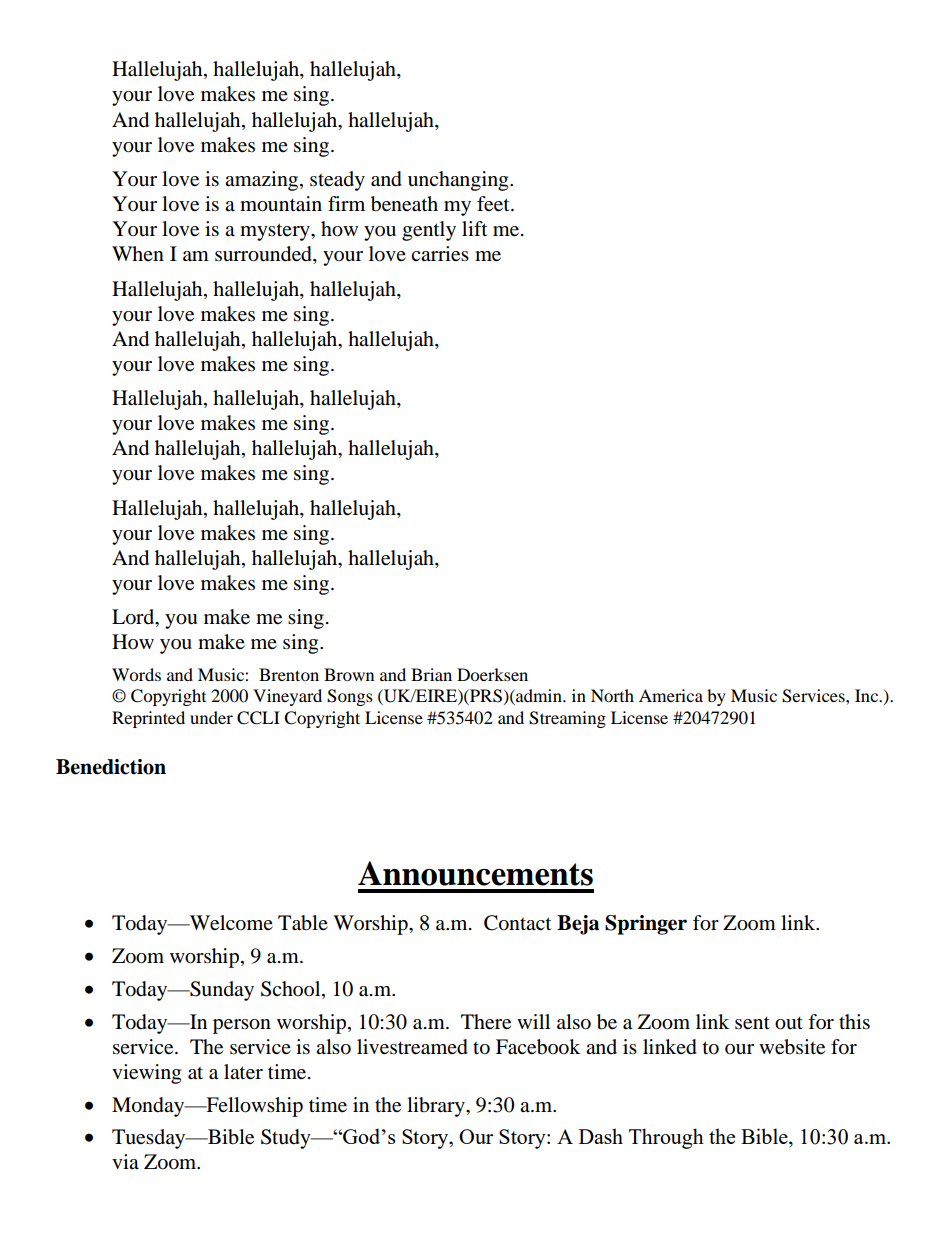 The width and height of the document is (952, 1233). Describe the element at coordinates (440, 254) in the document. I see `carries` at that location.
